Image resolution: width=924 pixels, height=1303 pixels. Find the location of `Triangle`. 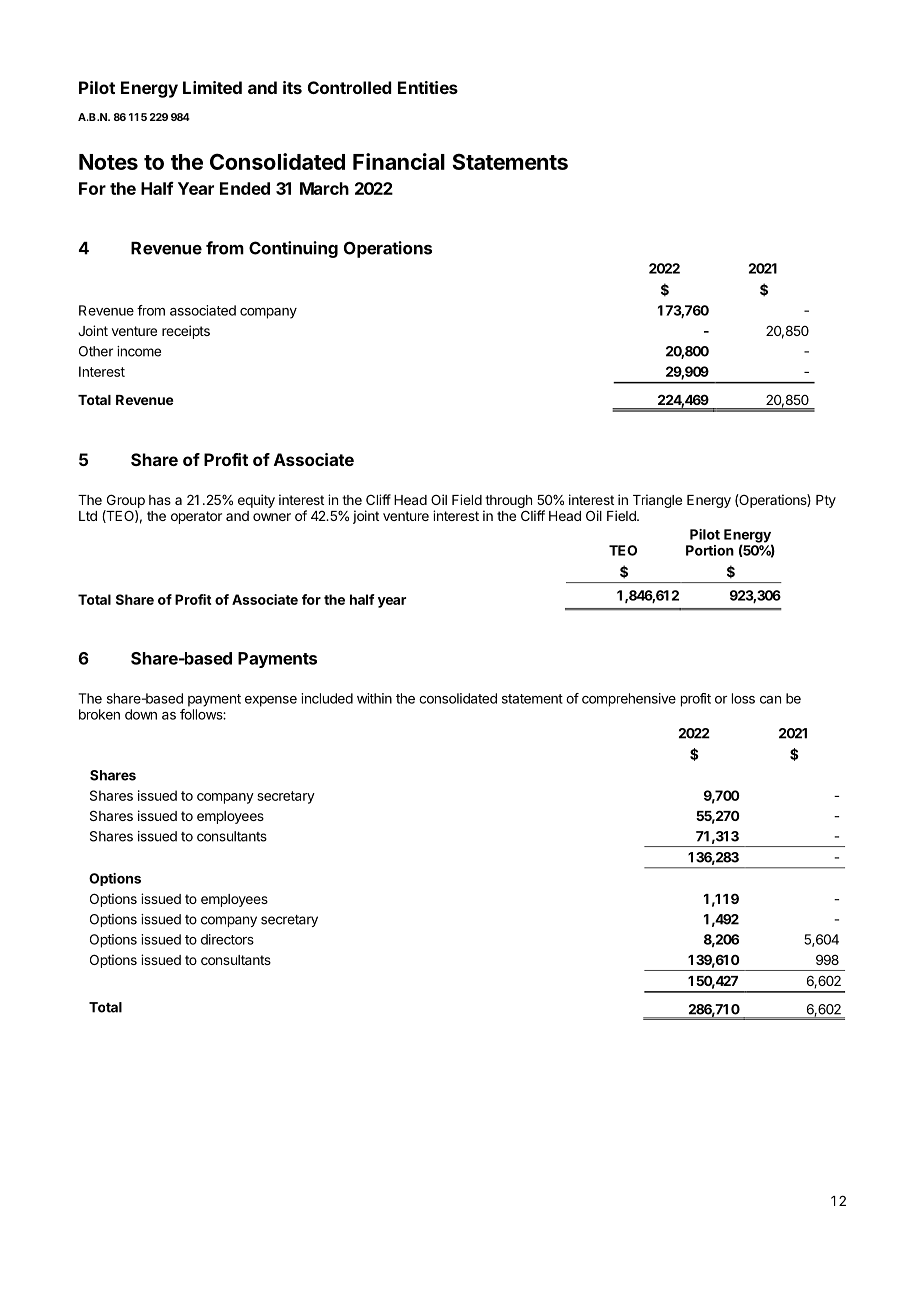

Triangle is located at coordinates (657, 501).
